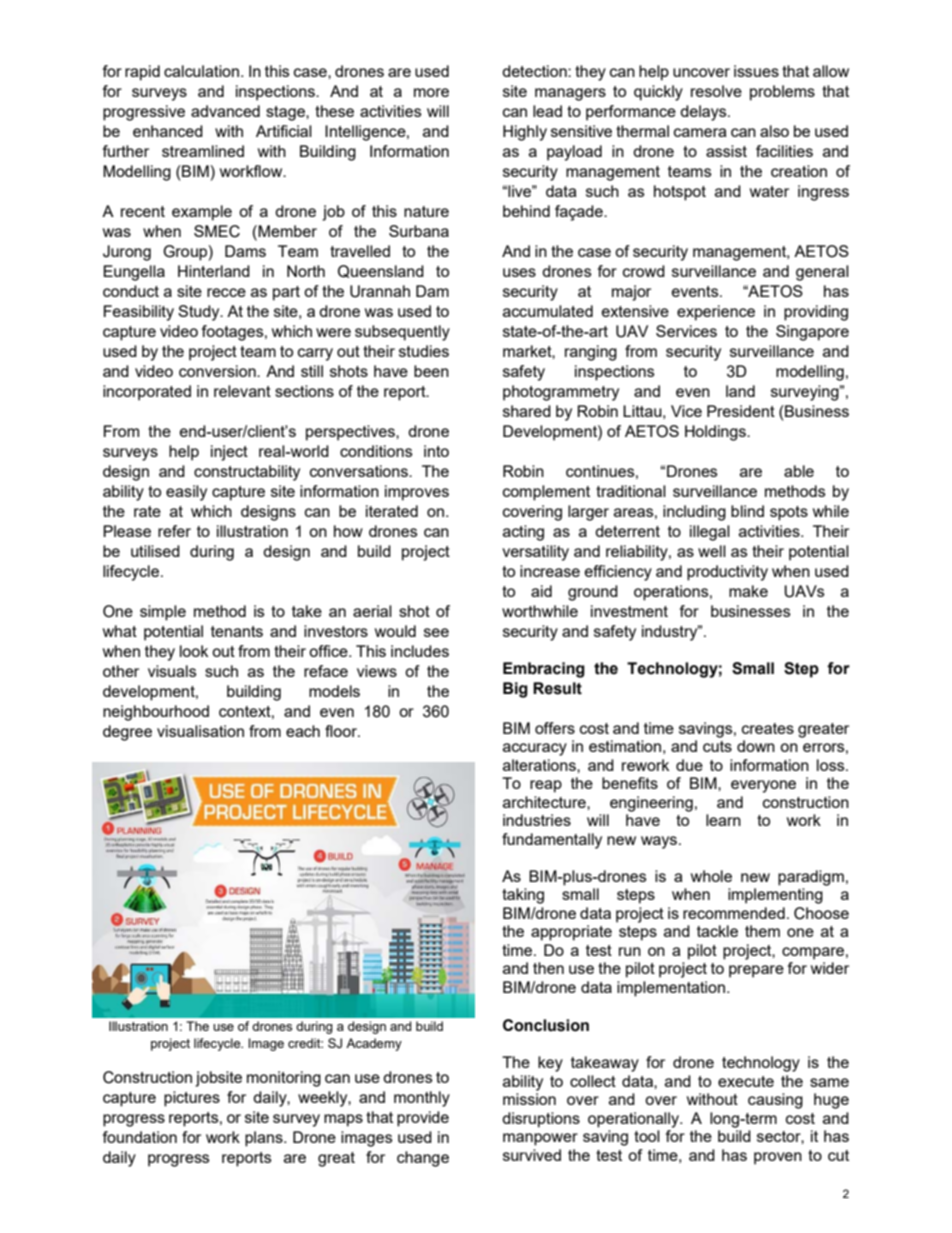  What do you see at coordinates (192, 1099) in the screenshot?
I see `pictures` at bounding box center [192, 1099].
